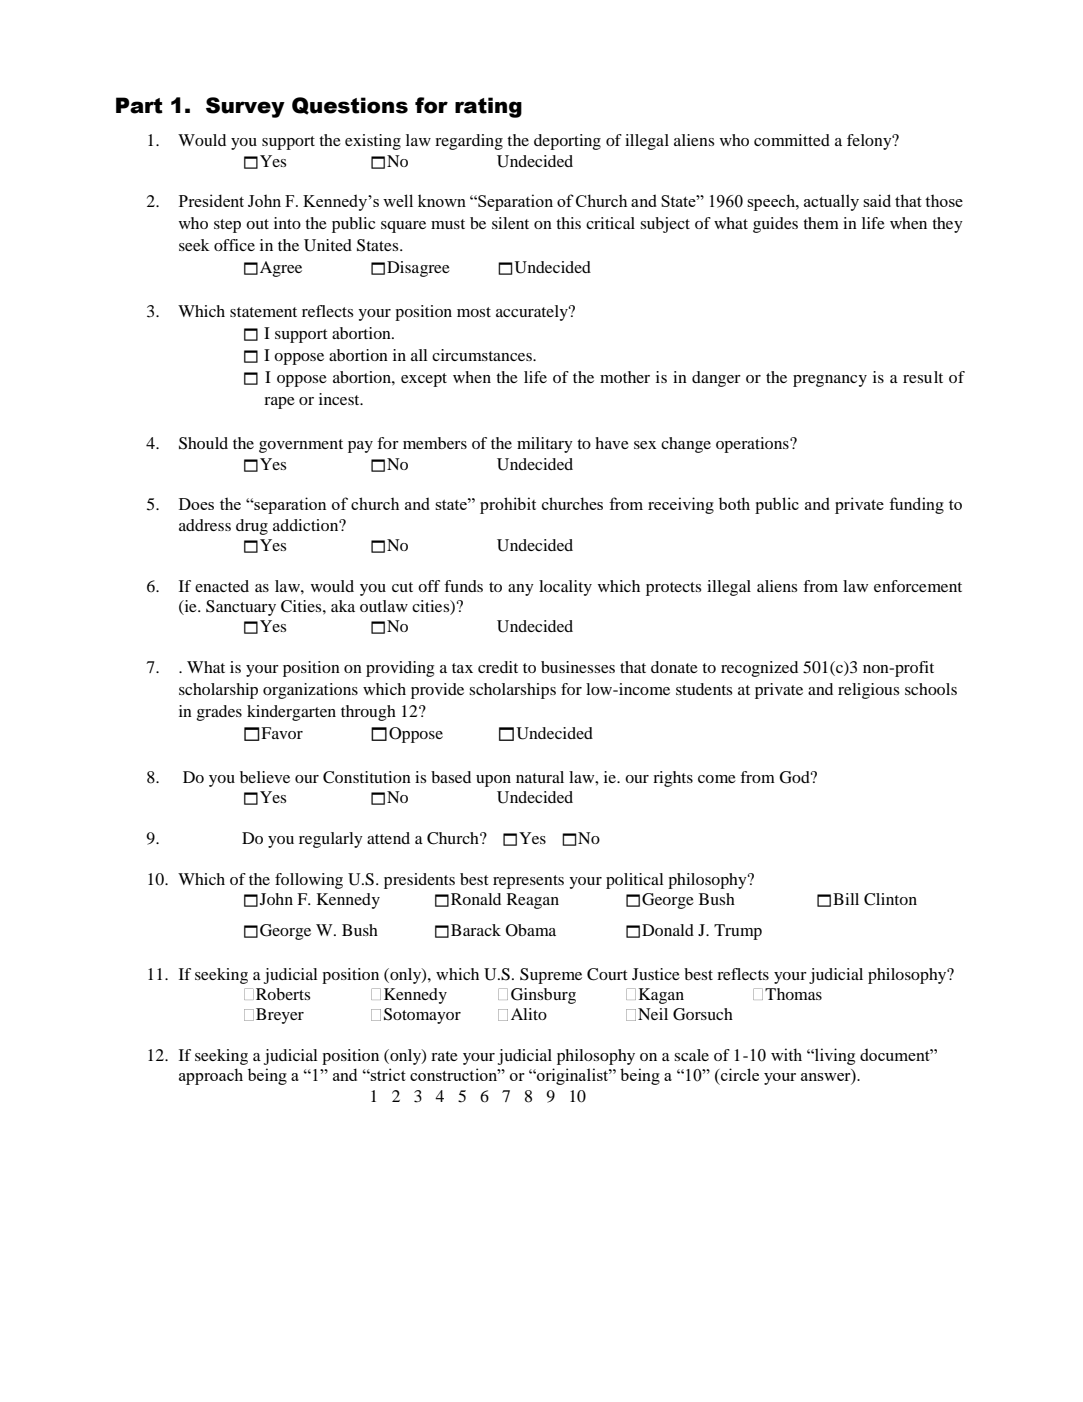  Describe the element at coordinates (203, 443) in the screenshot. I see `Should` at that location.
